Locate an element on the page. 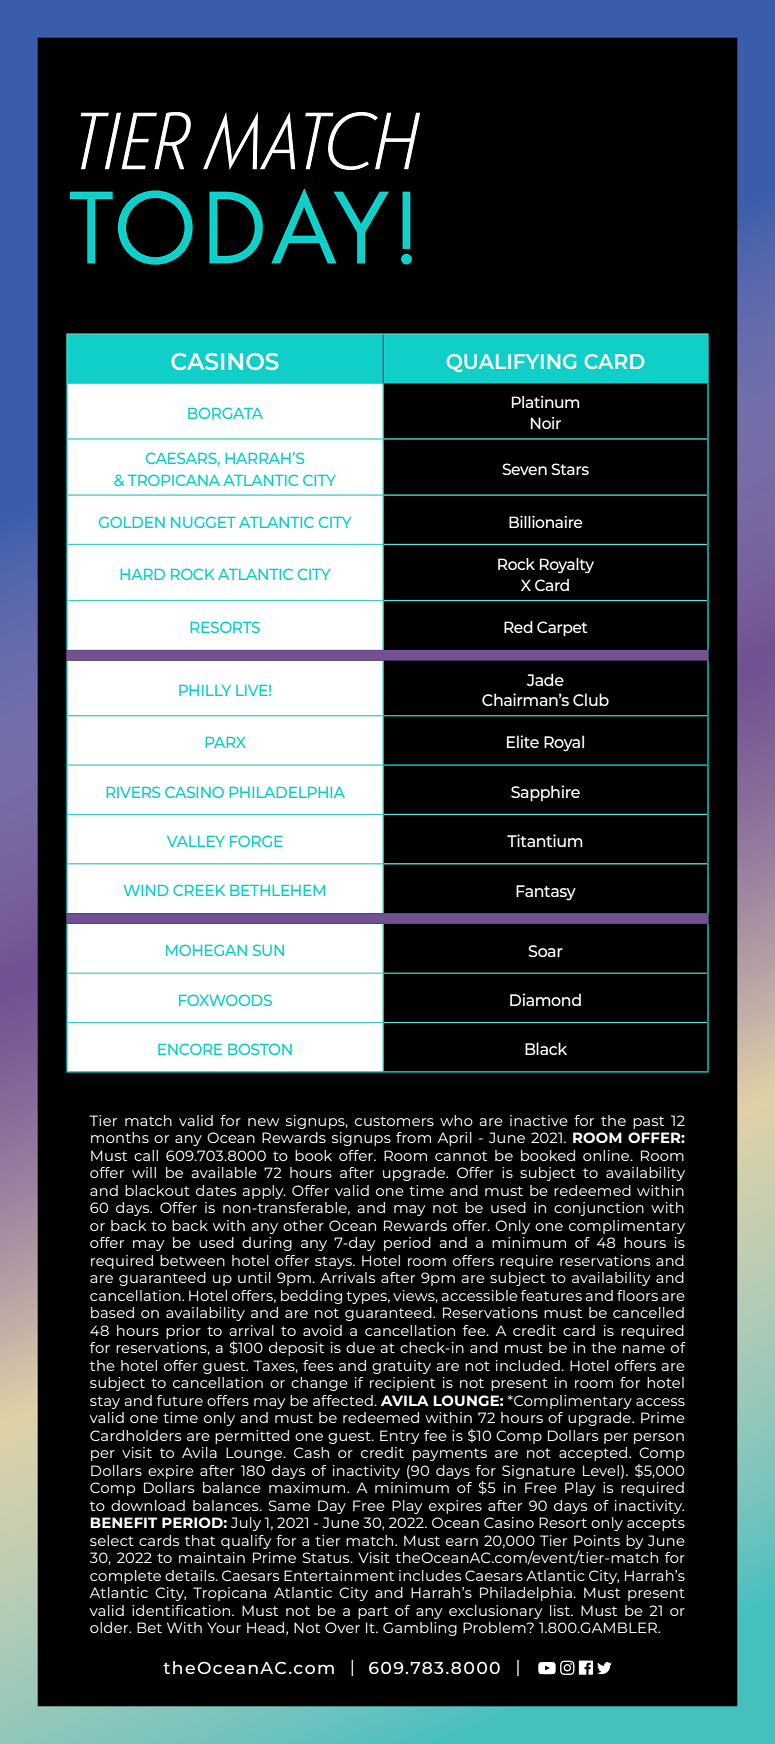 The width and height of the image is (775, 1744). part is located at coordinates (373, 1612).
